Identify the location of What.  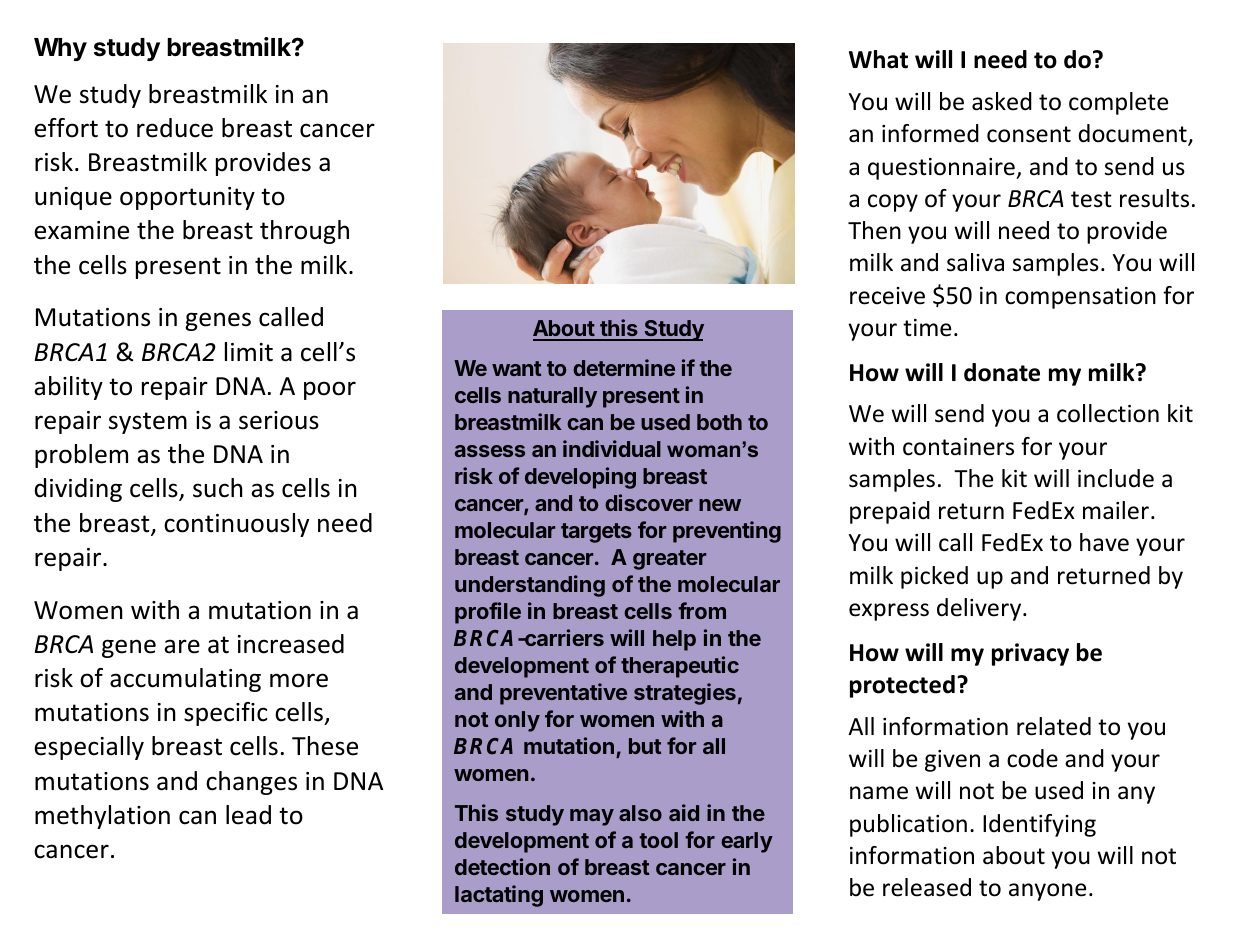
(878, 59).
